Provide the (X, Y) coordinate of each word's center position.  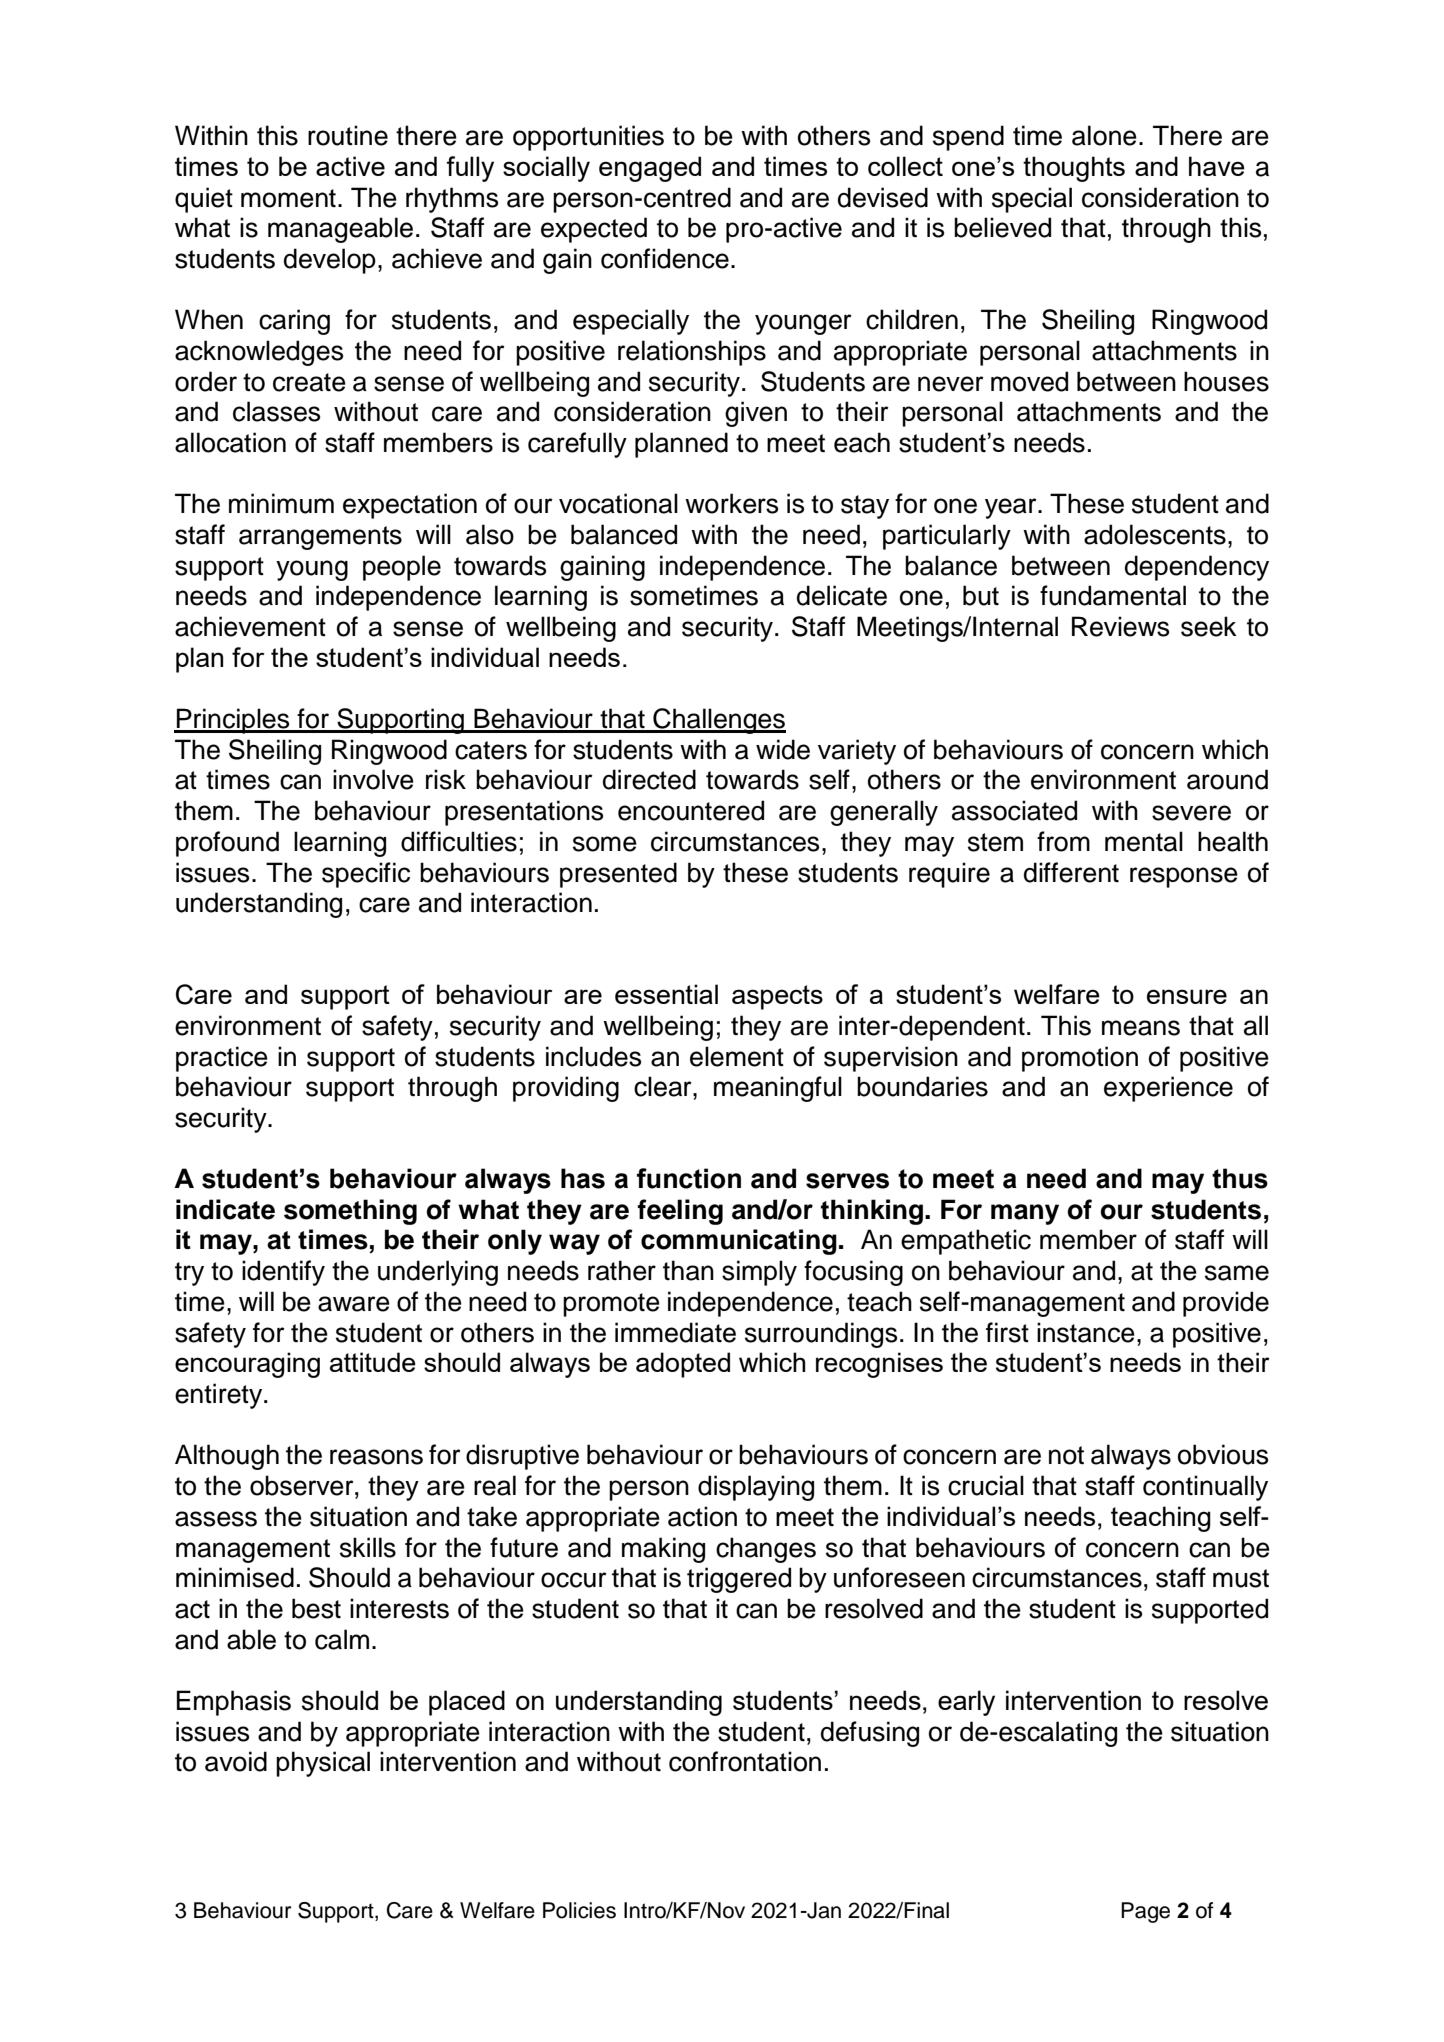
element (737, 1056)
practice (222, 1059)
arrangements (320, 538)
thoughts (1074, 169)
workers (731, 503)
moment (288, 198)
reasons (376, 1457)
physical (323, 1764)
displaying (756, 1488)
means (1141, 1028)
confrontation (745, 1761)
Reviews (1120, 626)
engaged (650, 169)
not (1066, 1455)
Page (1145, 1912)
